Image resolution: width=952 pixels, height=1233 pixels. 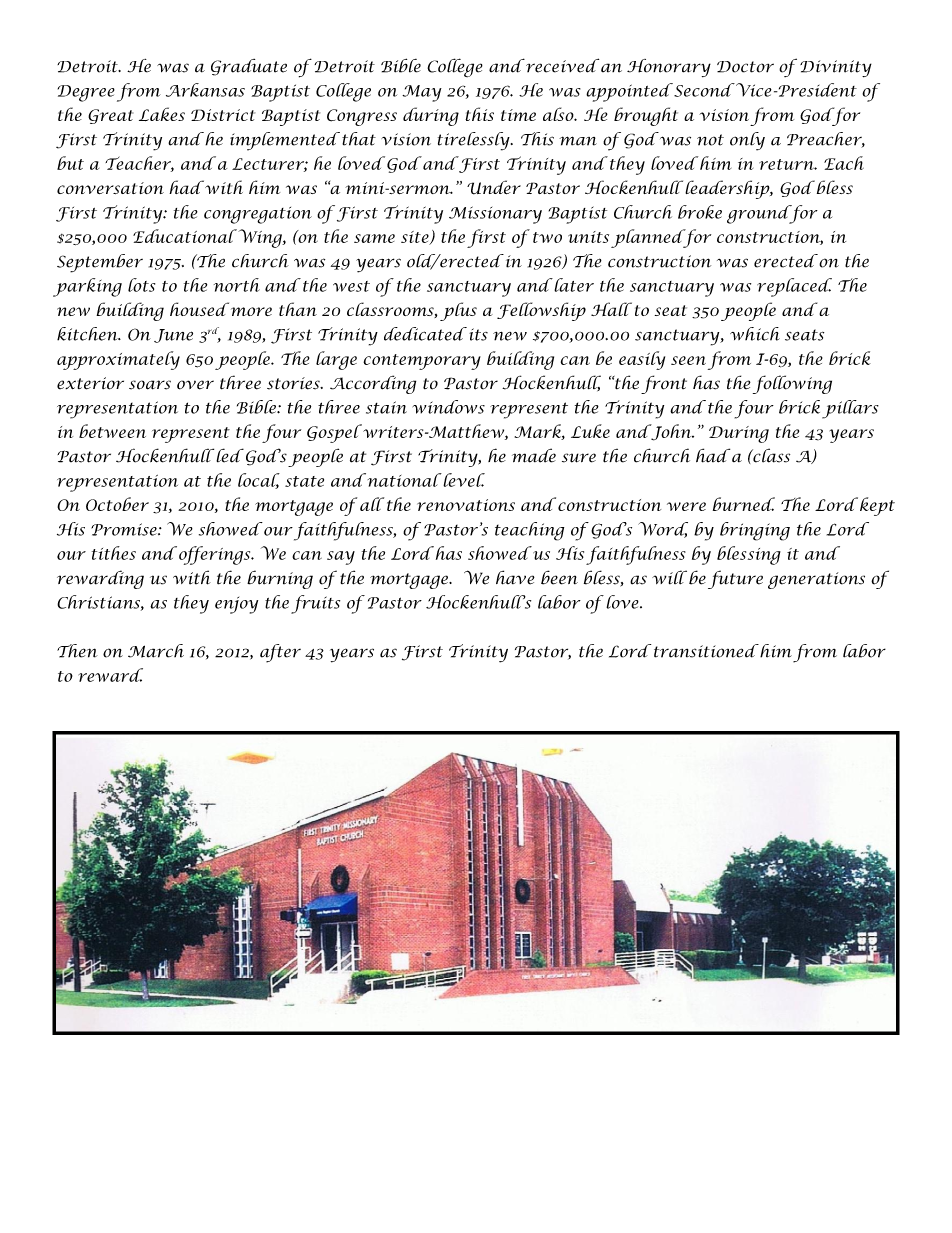 What do you see at coordinates (118, 360) in the page?
I see `approximately` at bounding box center [118, 360].
